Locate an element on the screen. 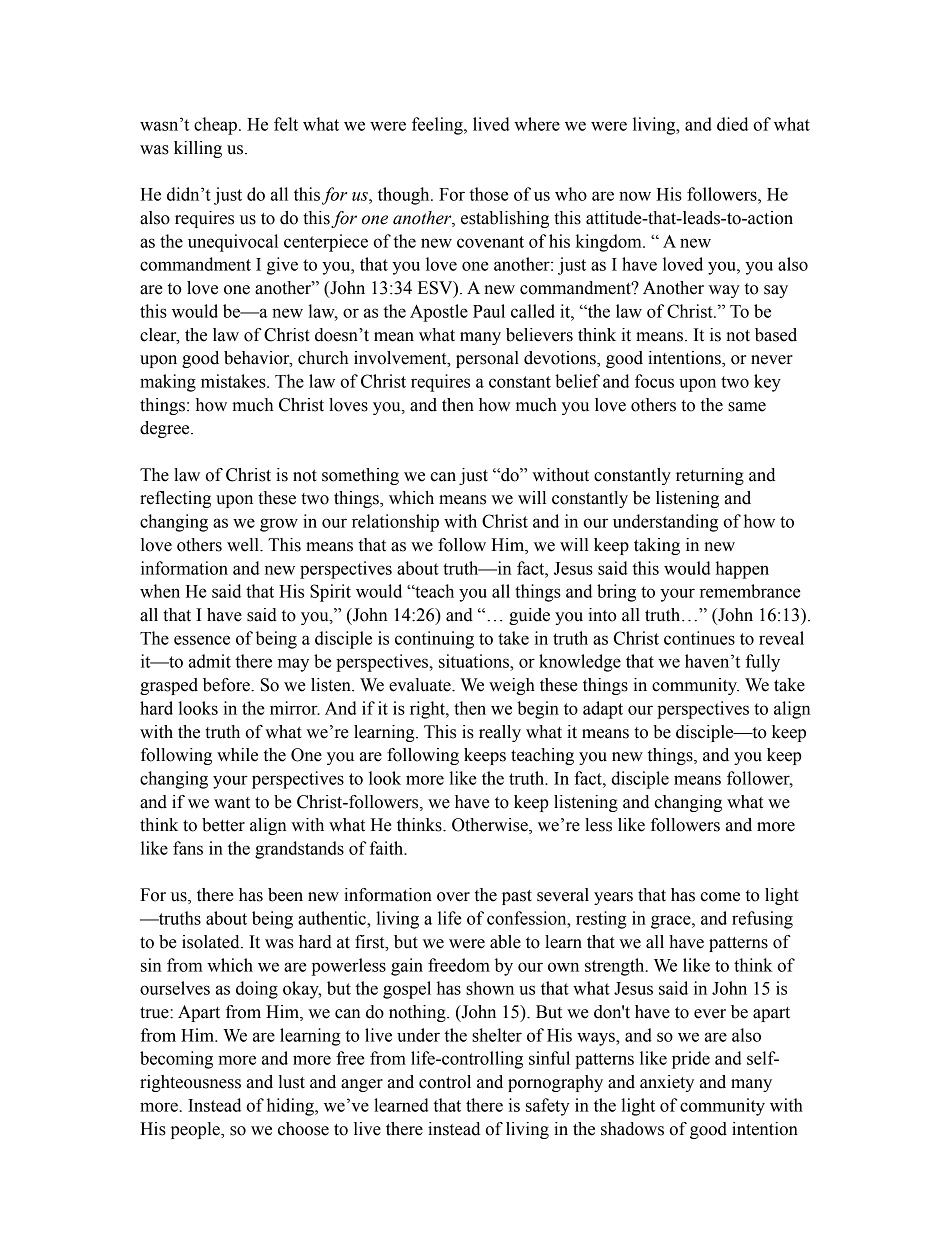  fans is located at coordinates (188, 848).
